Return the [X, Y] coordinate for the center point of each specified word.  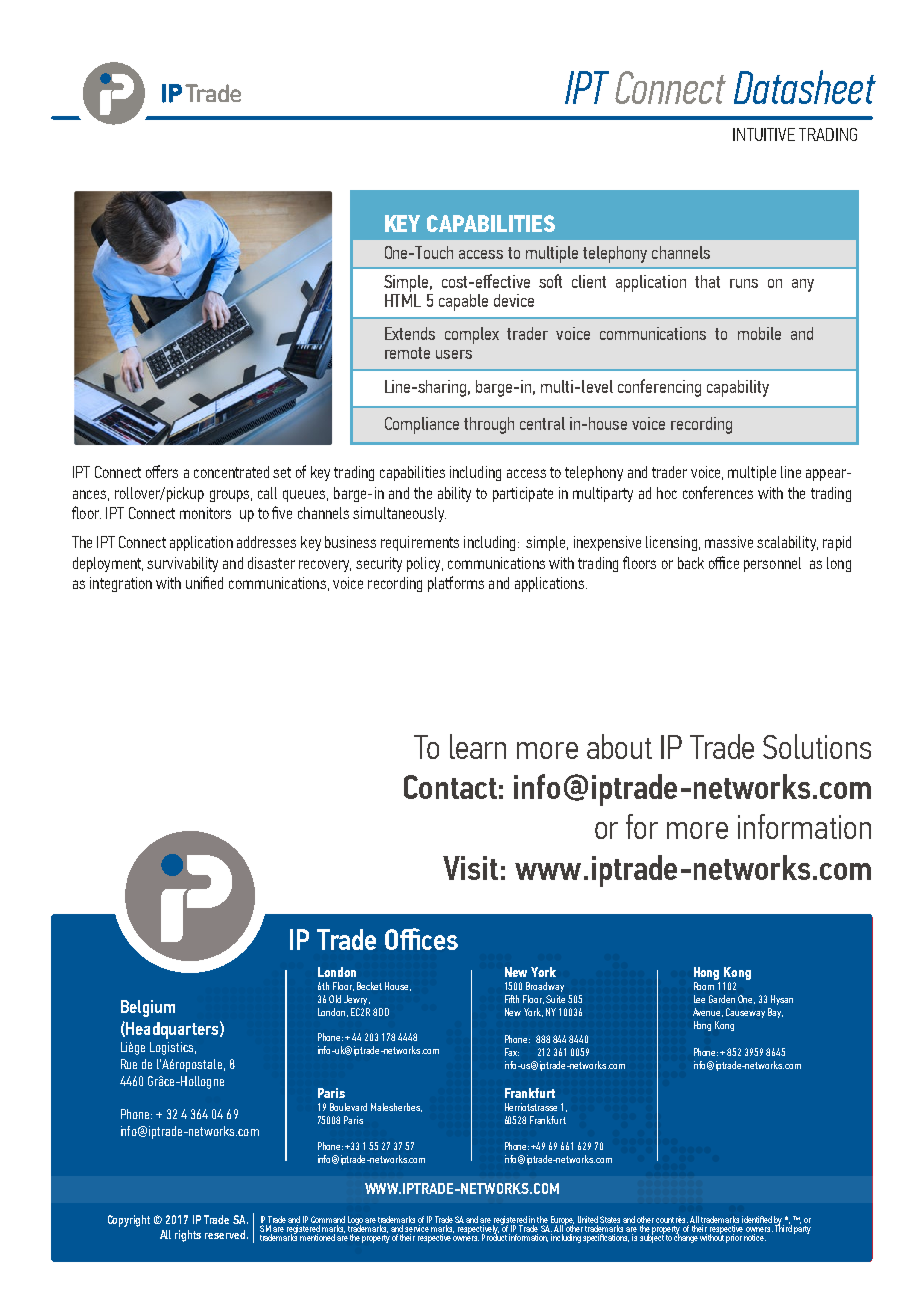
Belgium [148, 1008]
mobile [759, 333]
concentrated [231, 472]
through [489, 425]
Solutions [817, 746]
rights [188, 1236]
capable [463, 302]
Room [704, 986]
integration [121, 584]
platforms [456, 584]
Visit [470, 868]
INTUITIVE [764, 134]
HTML [403, 299]
